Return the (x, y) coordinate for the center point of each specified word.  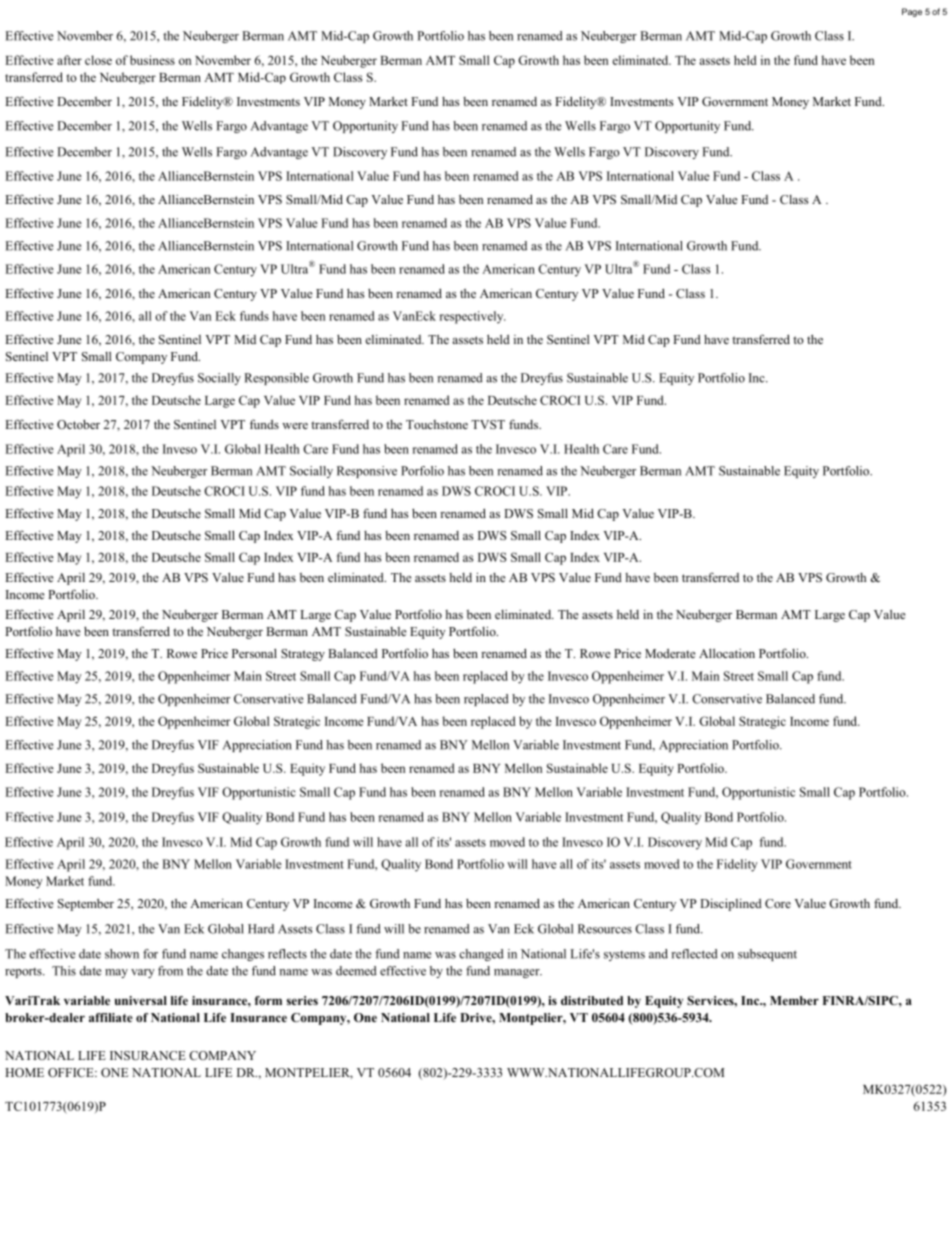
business (152, 60)
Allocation (727, 653)
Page (912, 12)
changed (481, 955)
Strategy (303, 655)
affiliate (111, 1017)
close (98, 60)
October (78, 424)
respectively (472, 317)
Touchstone (437, 424)
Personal (254, 653)
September (86, 904)
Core (778, 903)
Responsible (276, 379)
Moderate (670, 653)
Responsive (367, 472)
